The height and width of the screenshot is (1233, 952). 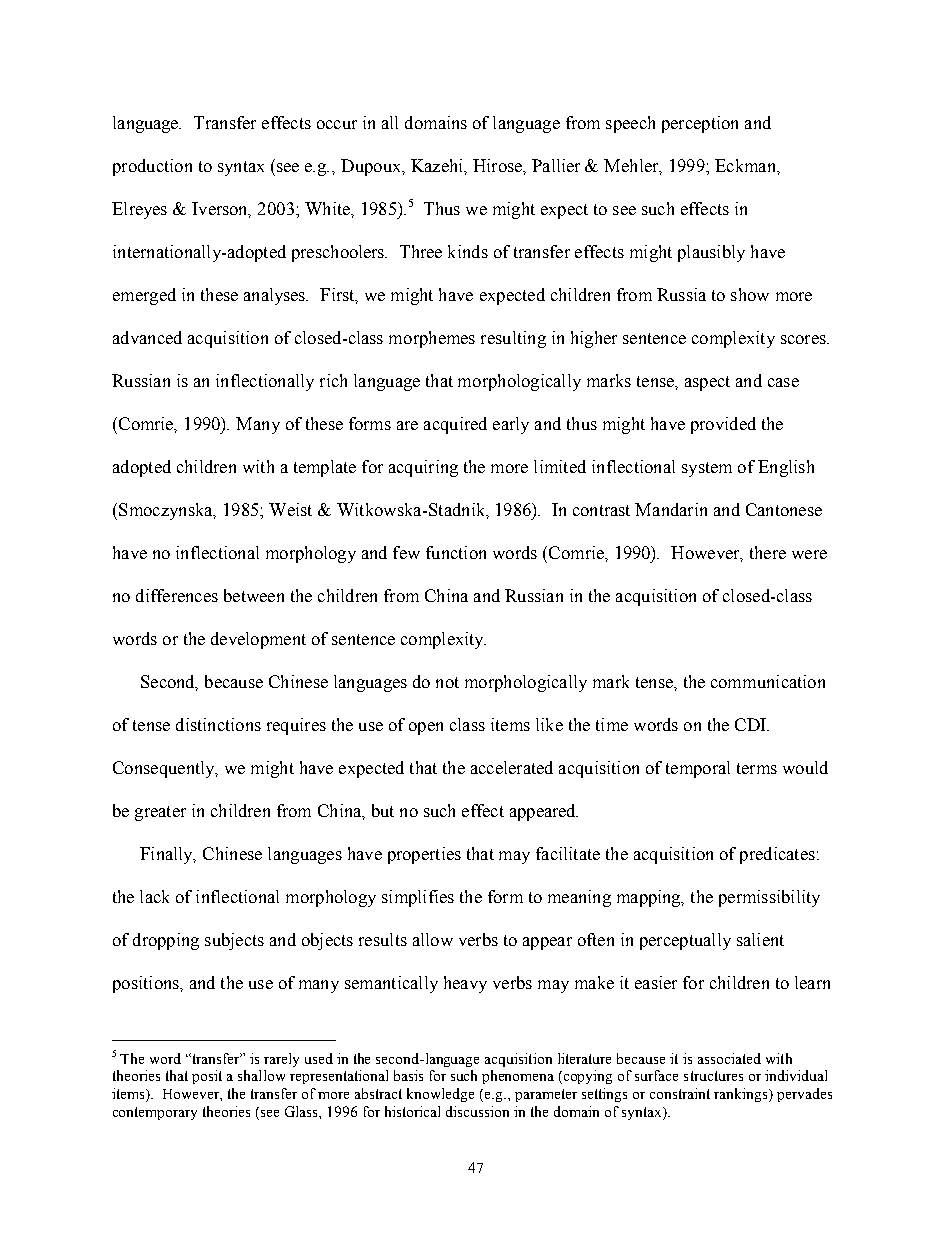 What do you see at coordinates (424, 855) in the screenshot?
I see `properties` at bounding box center [424, 855].
